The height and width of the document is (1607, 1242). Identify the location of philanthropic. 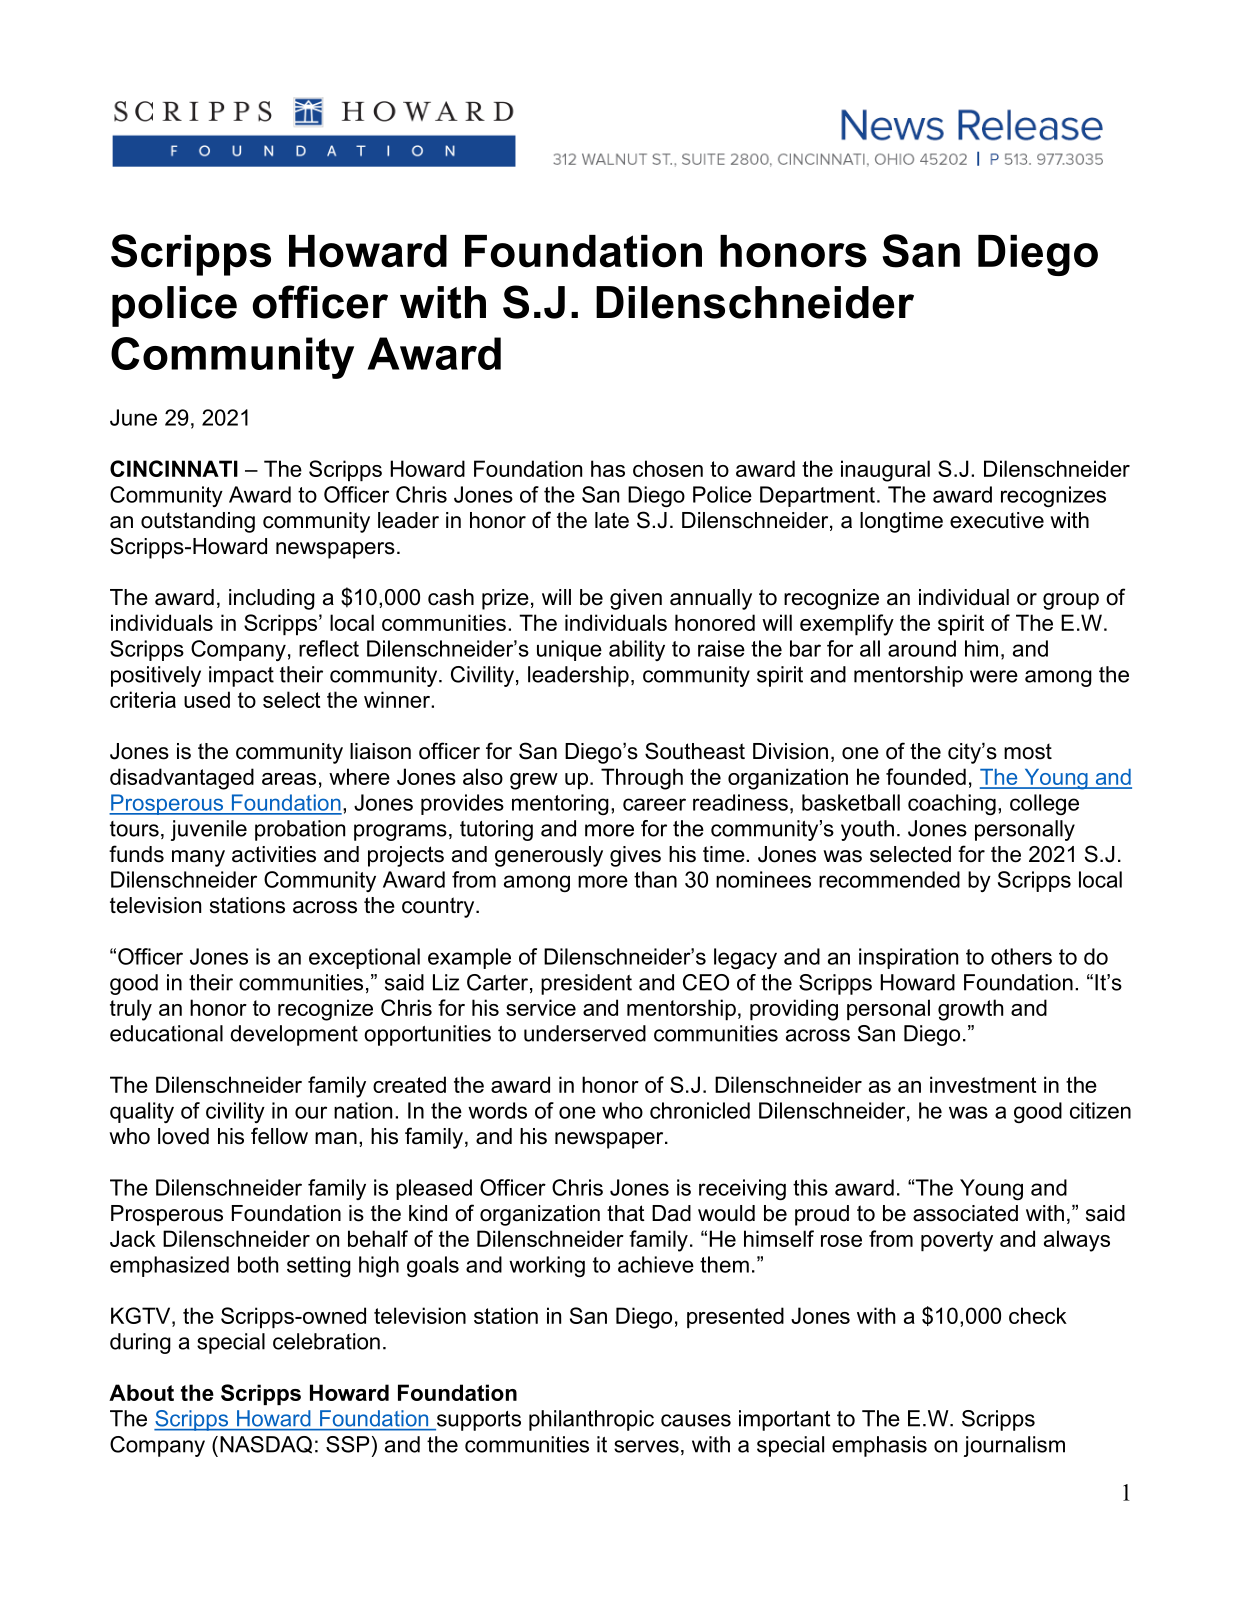
(591, 1420).
